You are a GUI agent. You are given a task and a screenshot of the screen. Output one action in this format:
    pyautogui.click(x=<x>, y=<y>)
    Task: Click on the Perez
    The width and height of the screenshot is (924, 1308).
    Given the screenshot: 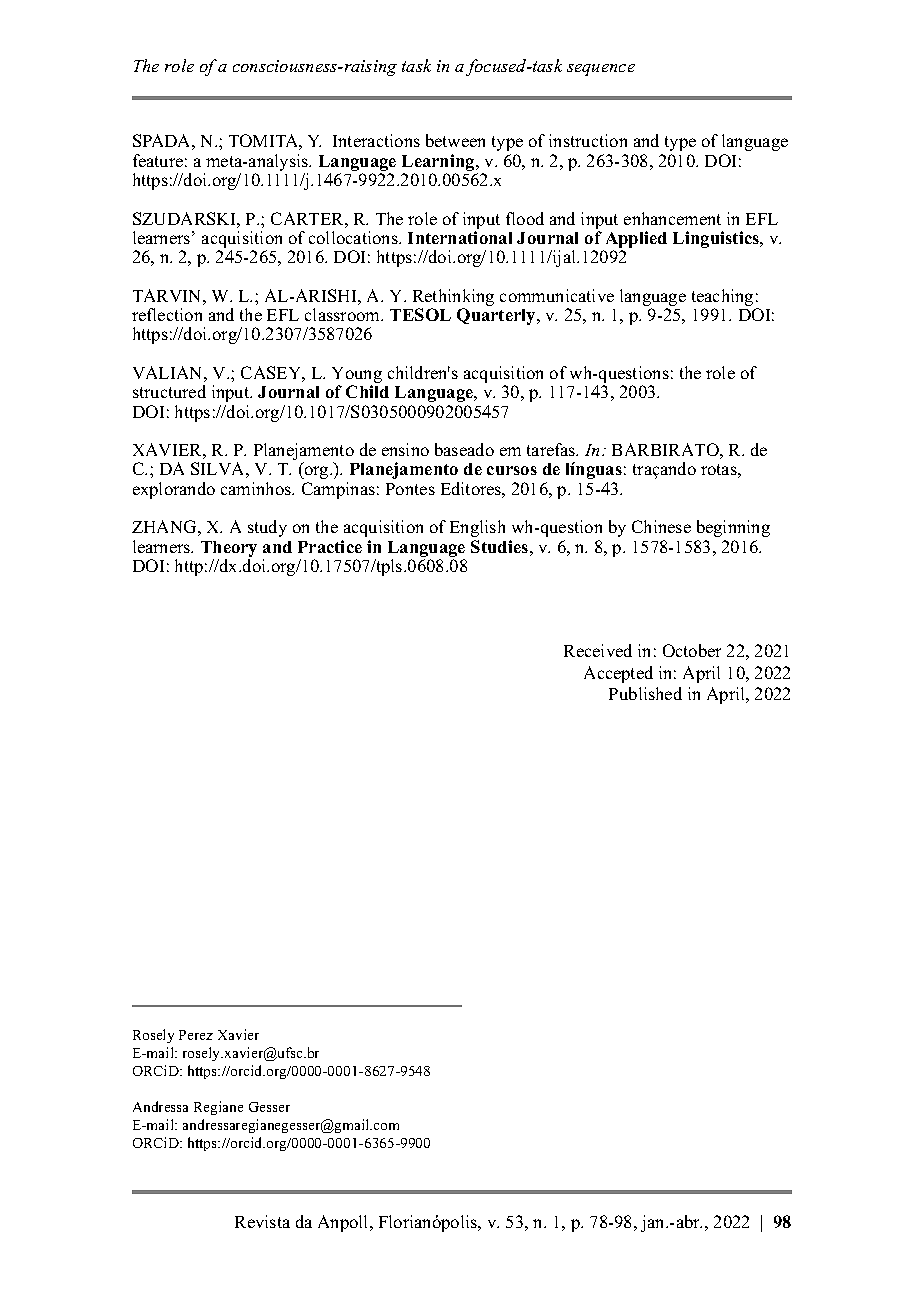 What is the action you would take?
    pyautogui.click(x=196, y=1035)
